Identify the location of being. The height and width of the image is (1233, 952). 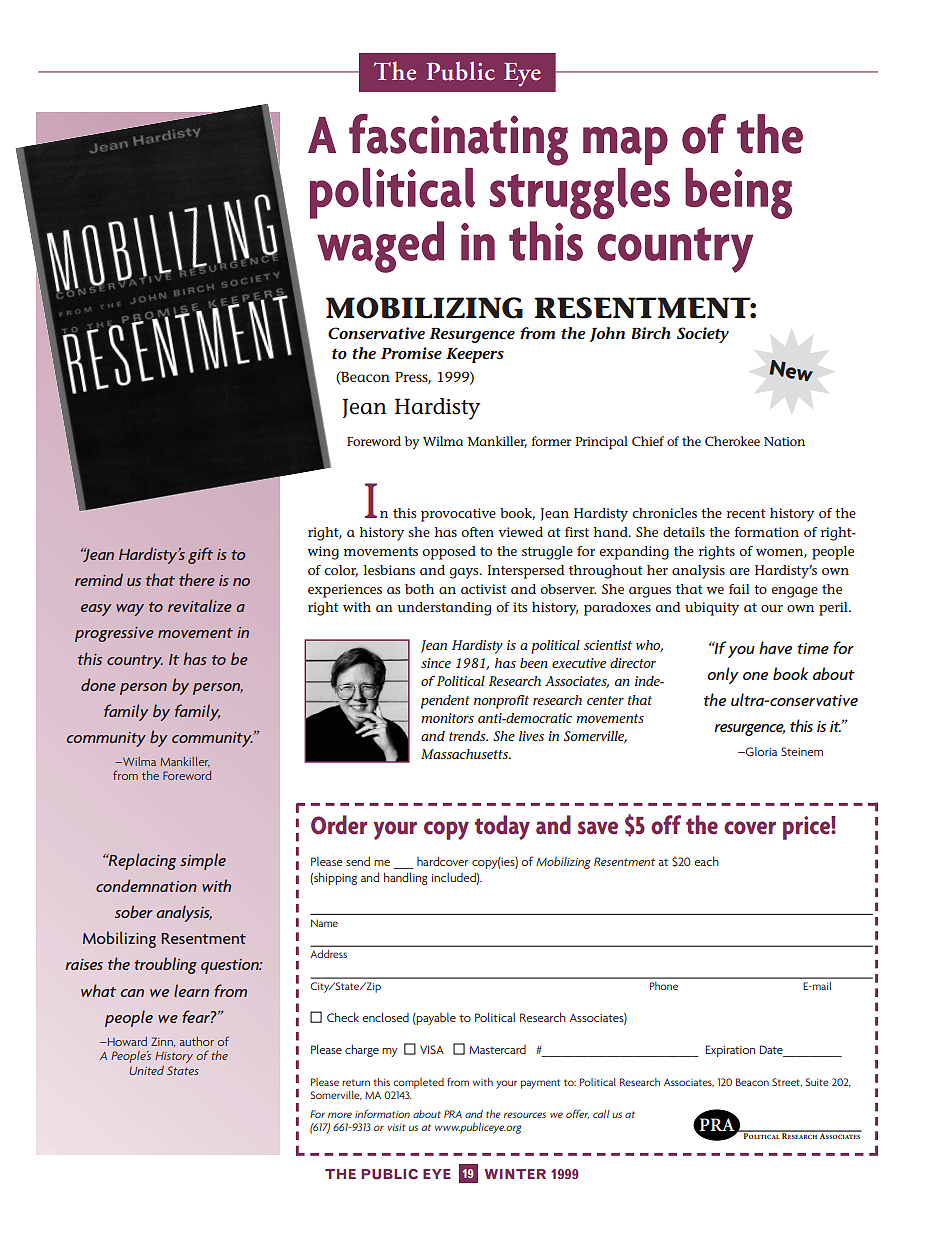
(738, 193).
